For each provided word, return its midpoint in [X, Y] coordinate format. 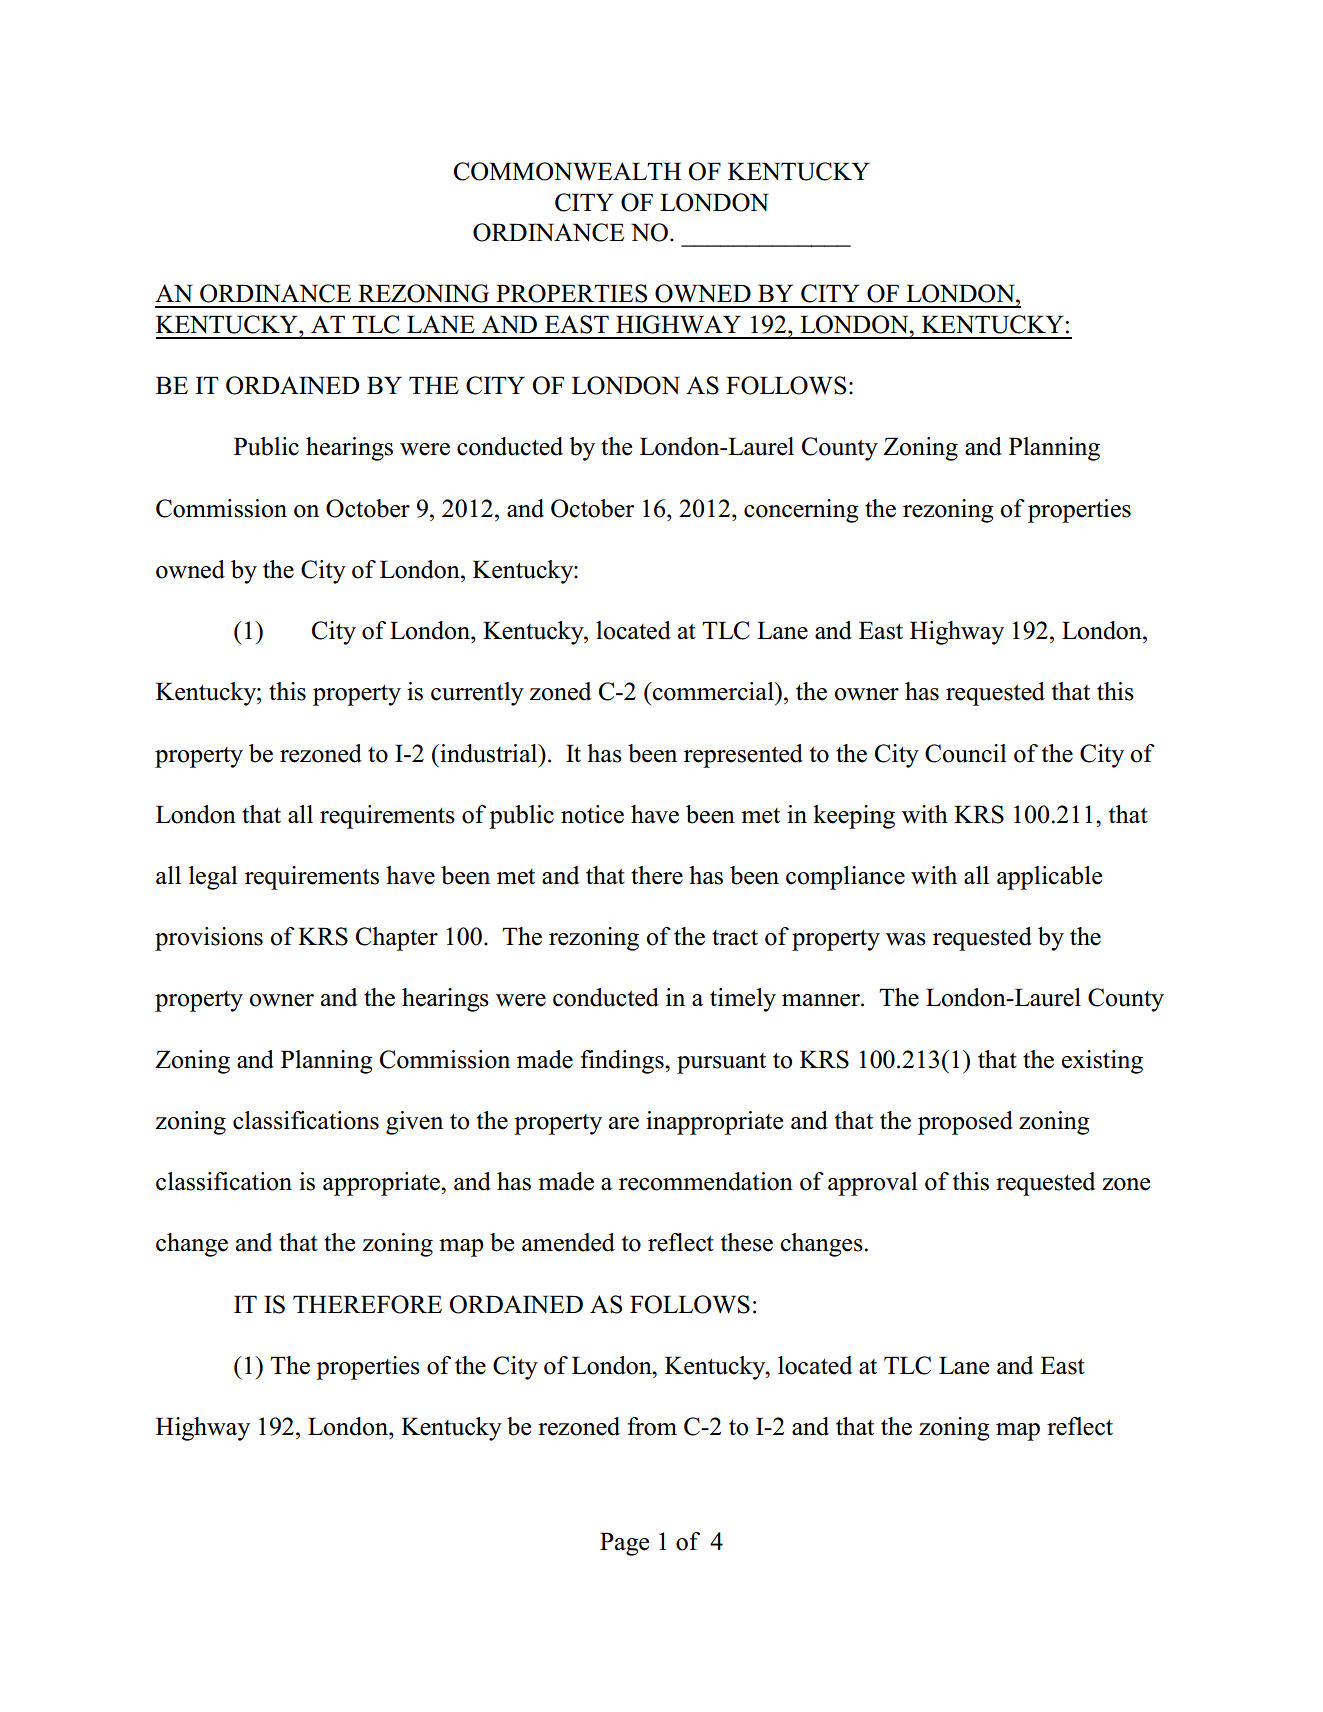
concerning [801, 511]
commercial [713, 691]
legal [213, 878]
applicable [1049, 878]
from [652, 1426]
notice [592, 814]
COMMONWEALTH [567, 171]
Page [624, 1544]
